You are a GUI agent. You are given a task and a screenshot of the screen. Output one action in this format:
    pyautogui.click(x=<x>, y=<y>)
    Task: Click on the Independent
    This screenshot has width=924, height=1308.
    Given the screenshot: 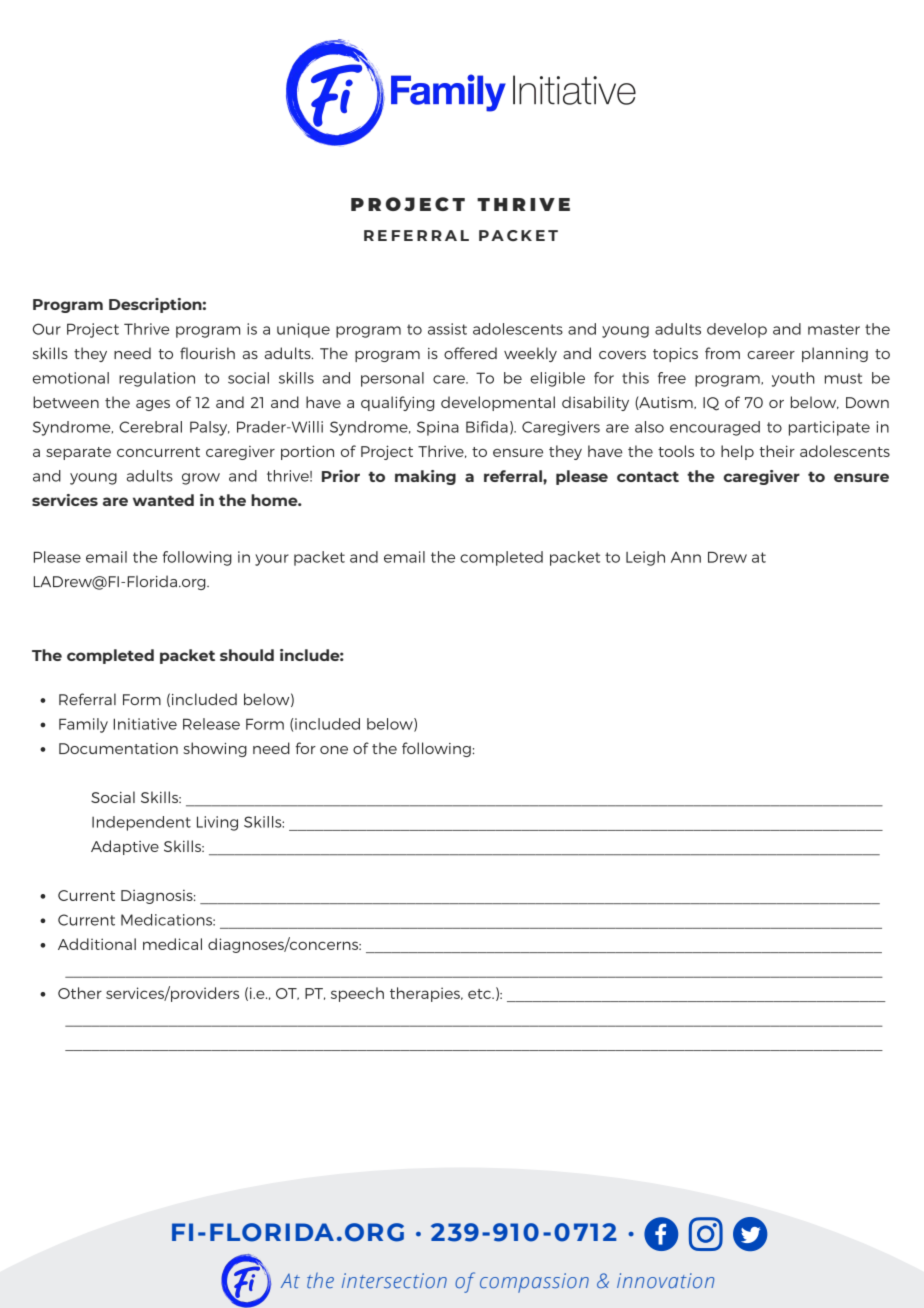 What is the action you would take?
    pyautogui.click(x=141, y=823)
